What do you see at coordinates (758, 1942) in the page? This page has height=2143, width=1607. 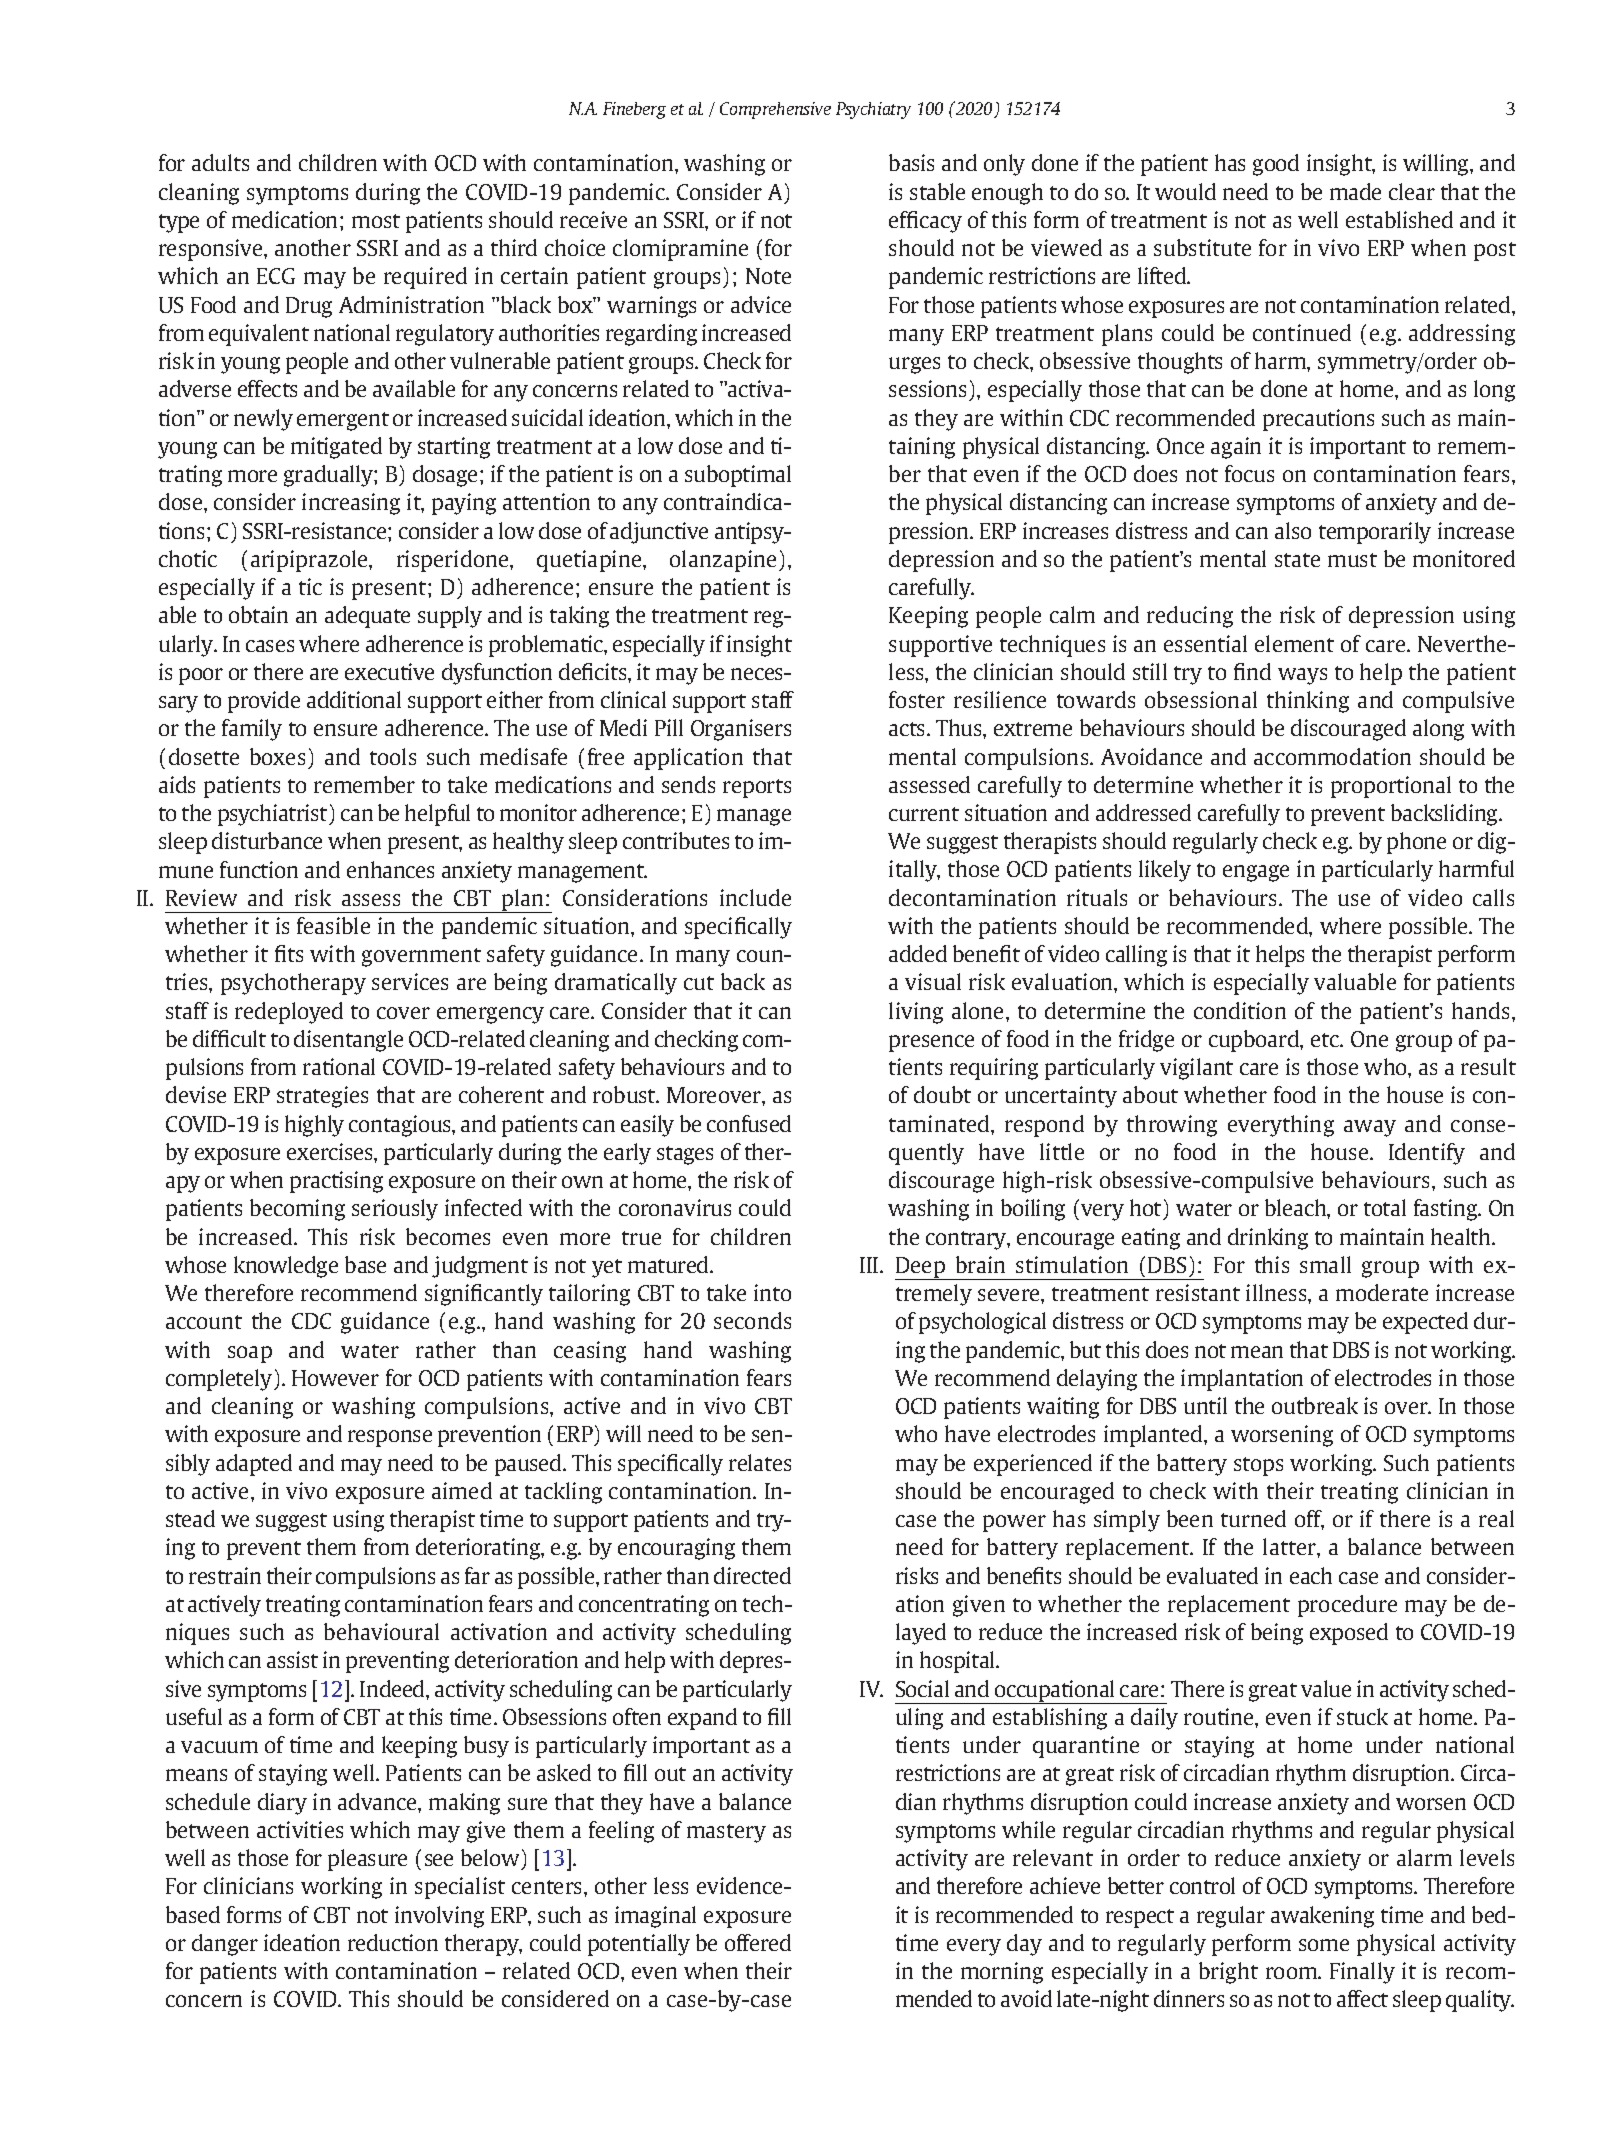 I see `offered` at bounding box center [758, 1942].
